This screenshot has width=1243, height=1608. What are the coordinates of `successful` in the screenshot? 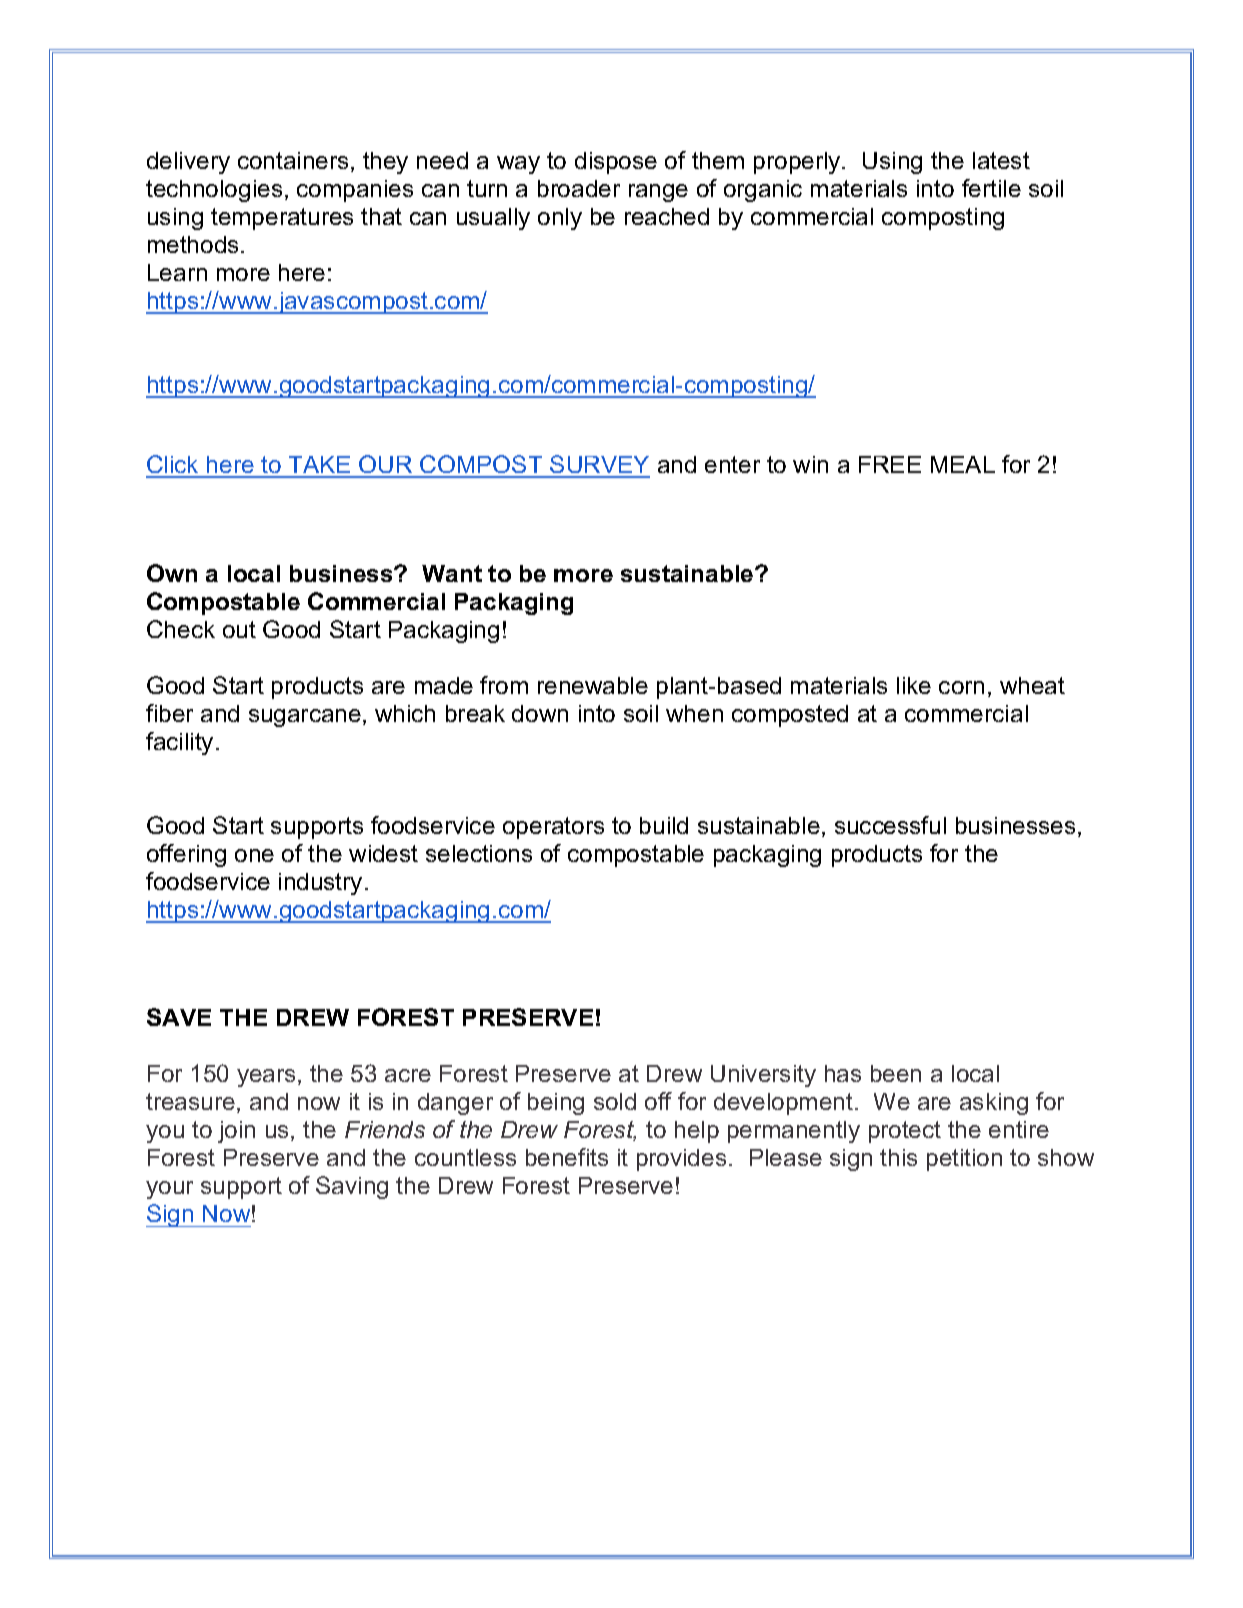 It's located at (890, 825).
